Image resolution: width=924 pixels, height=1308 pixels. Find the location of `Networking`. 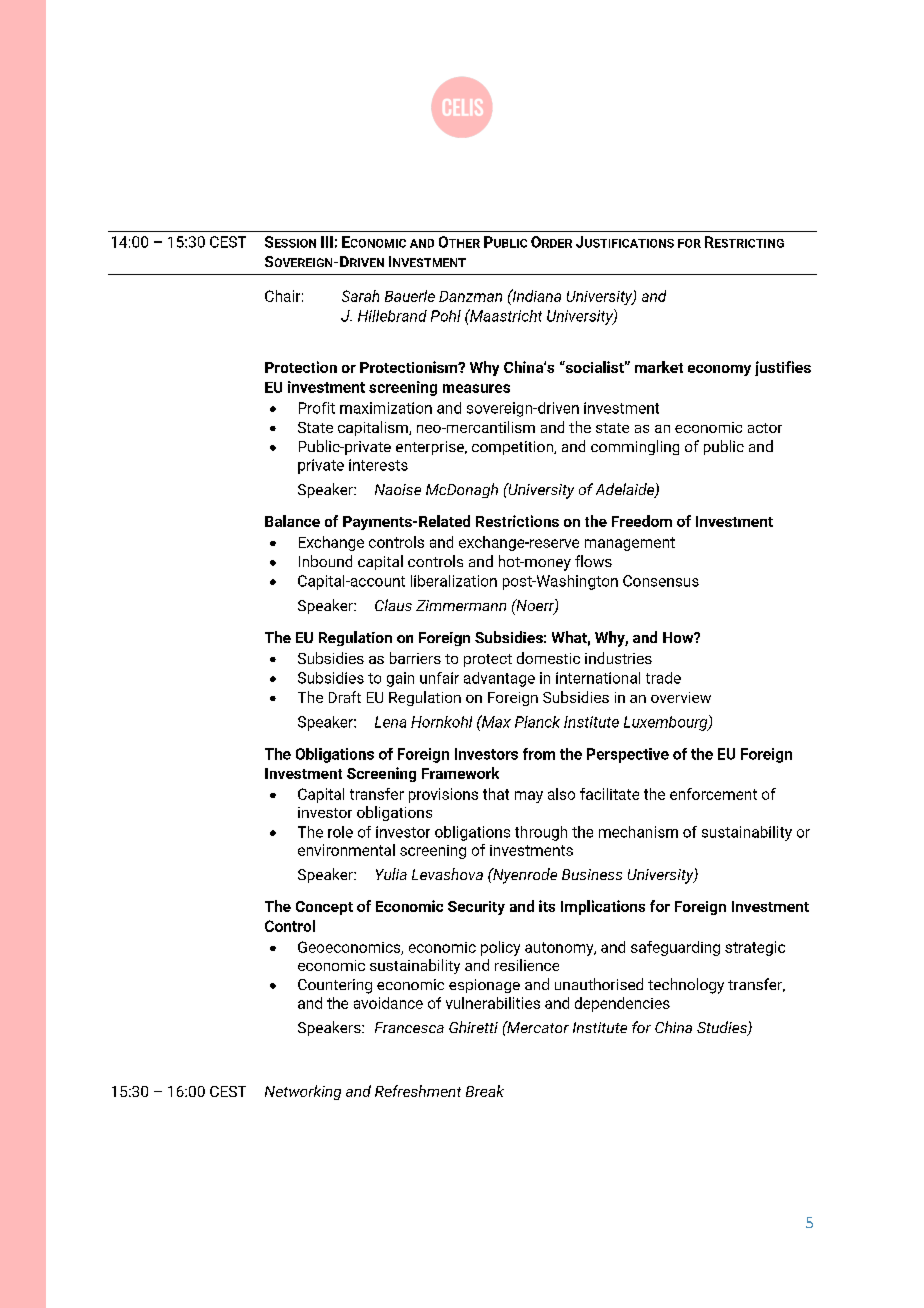

Networking is located at coordinates (303, 1092).
